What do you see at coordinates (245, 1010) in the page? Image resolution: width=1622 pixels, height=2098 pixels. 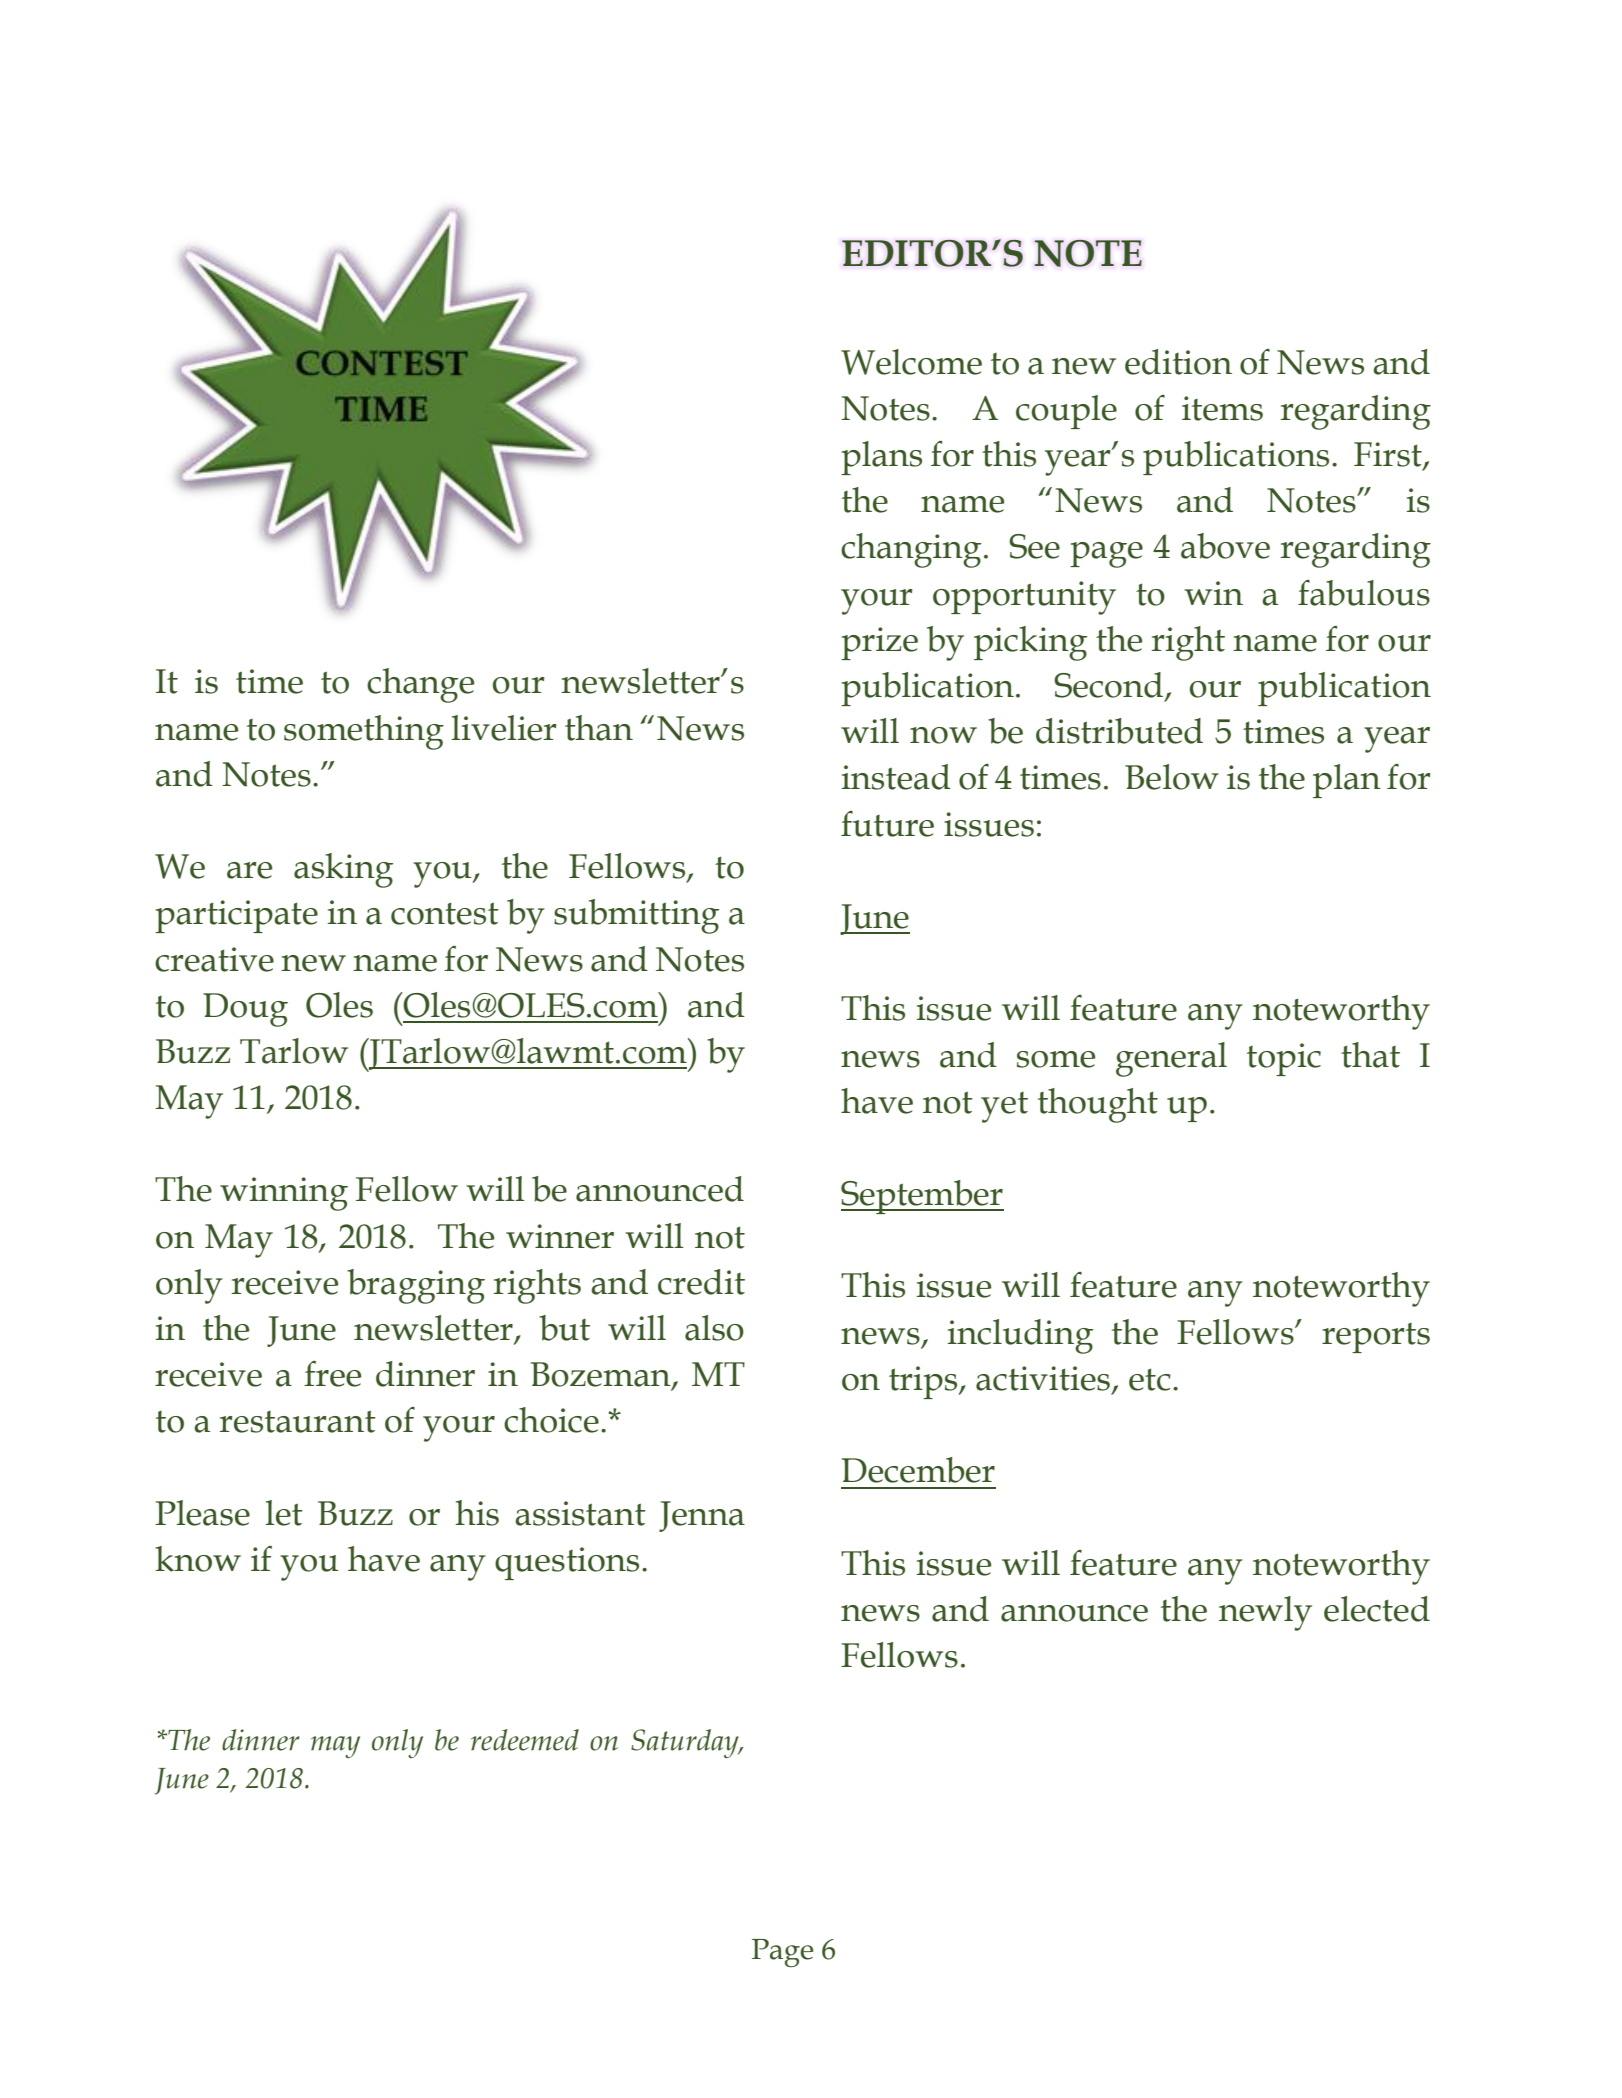 I see `Doug` at bounding box center [245, 1010].
